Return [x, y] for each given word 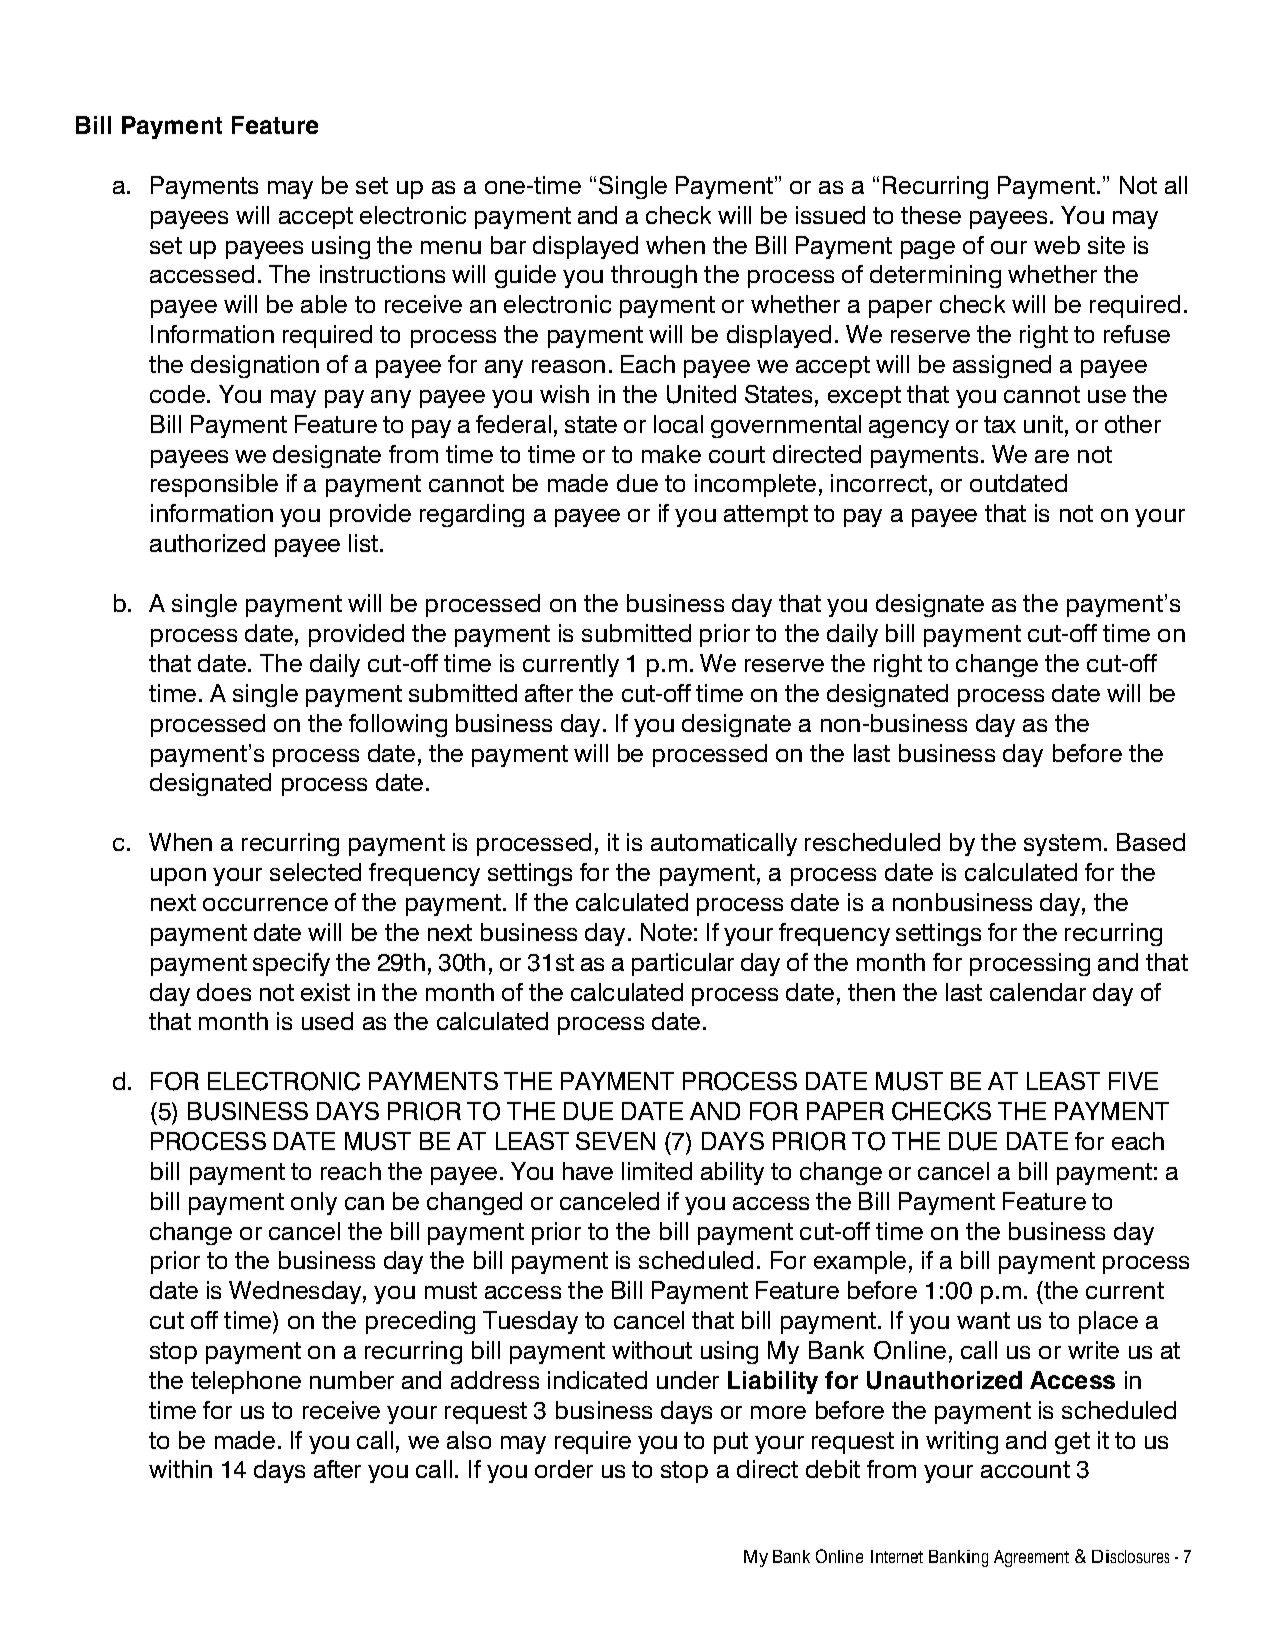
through [654, 276]
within [180, 1469]
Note [666, 932]
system [1062, 845]
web [1057, 245]
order [564, 1469]
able [324, 304]
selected [315, 872]
